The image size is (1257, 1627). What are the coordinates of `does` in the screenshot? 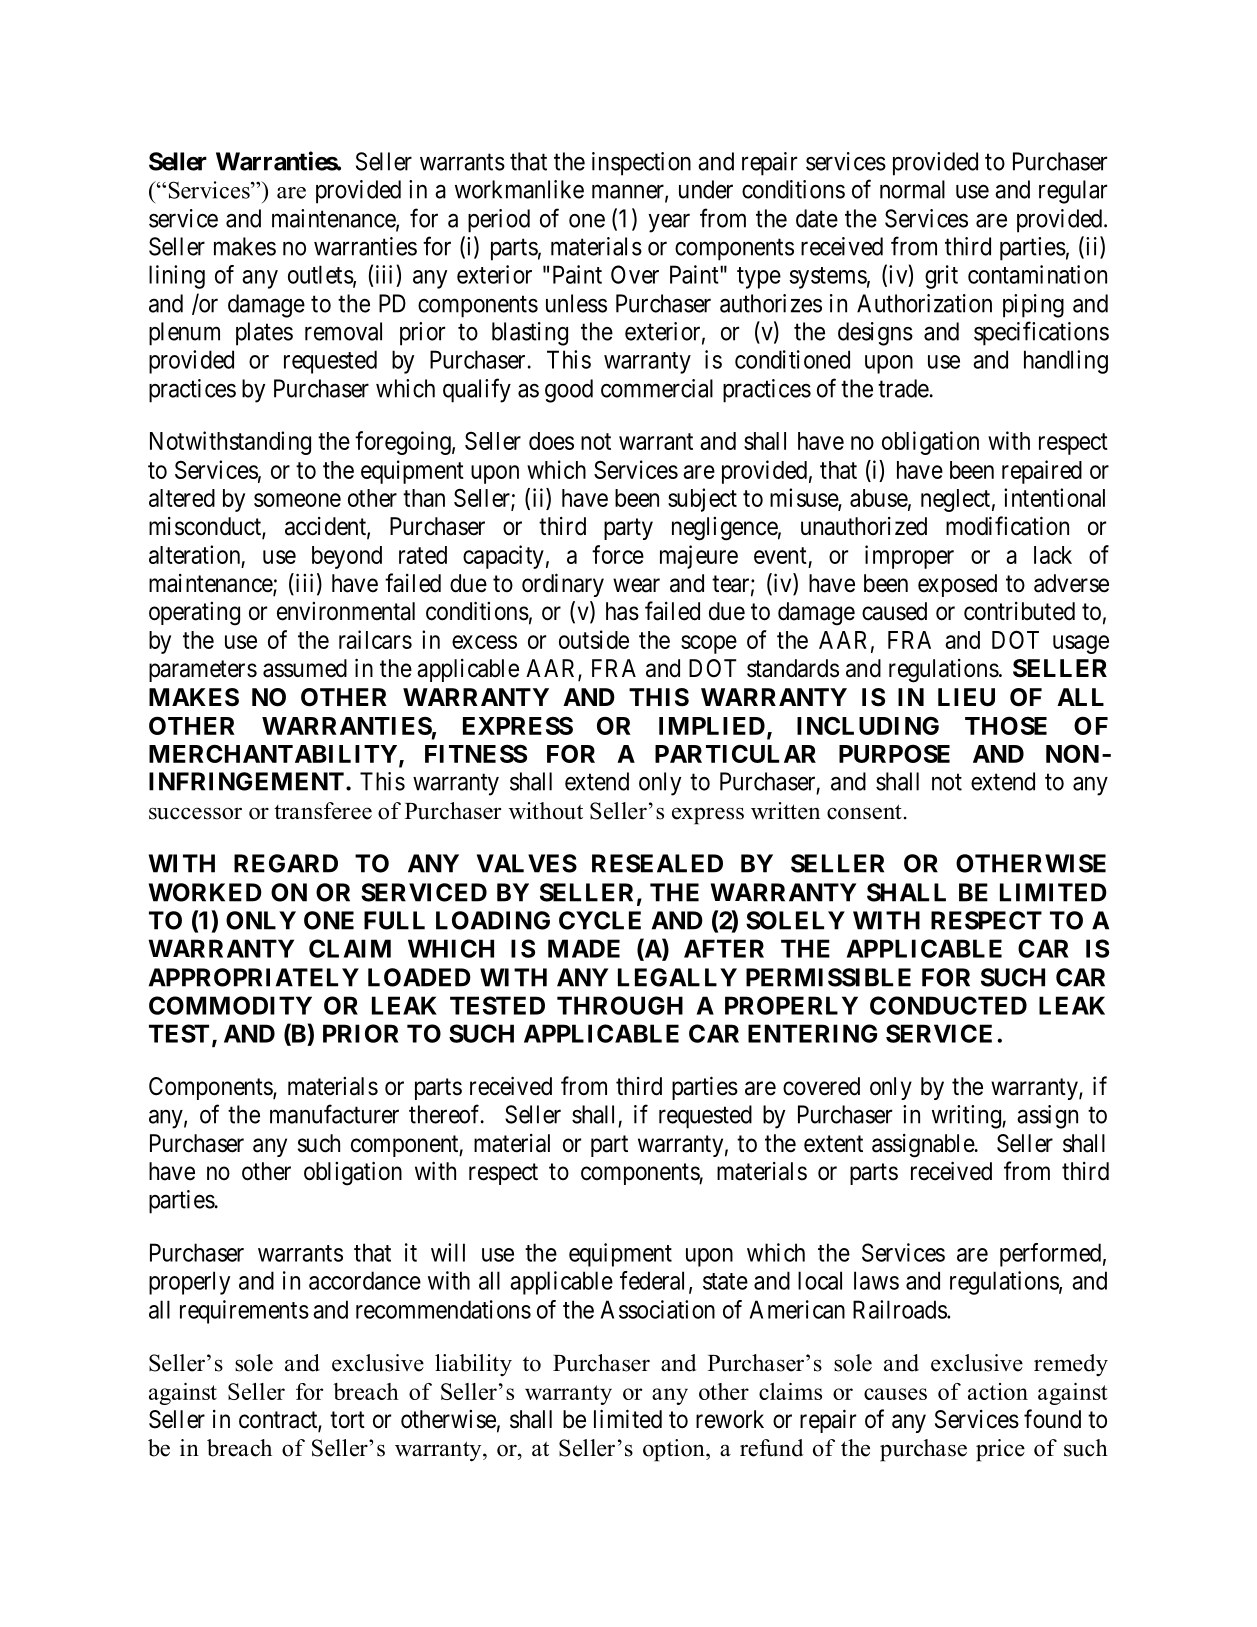 It's located at (551, 441).
